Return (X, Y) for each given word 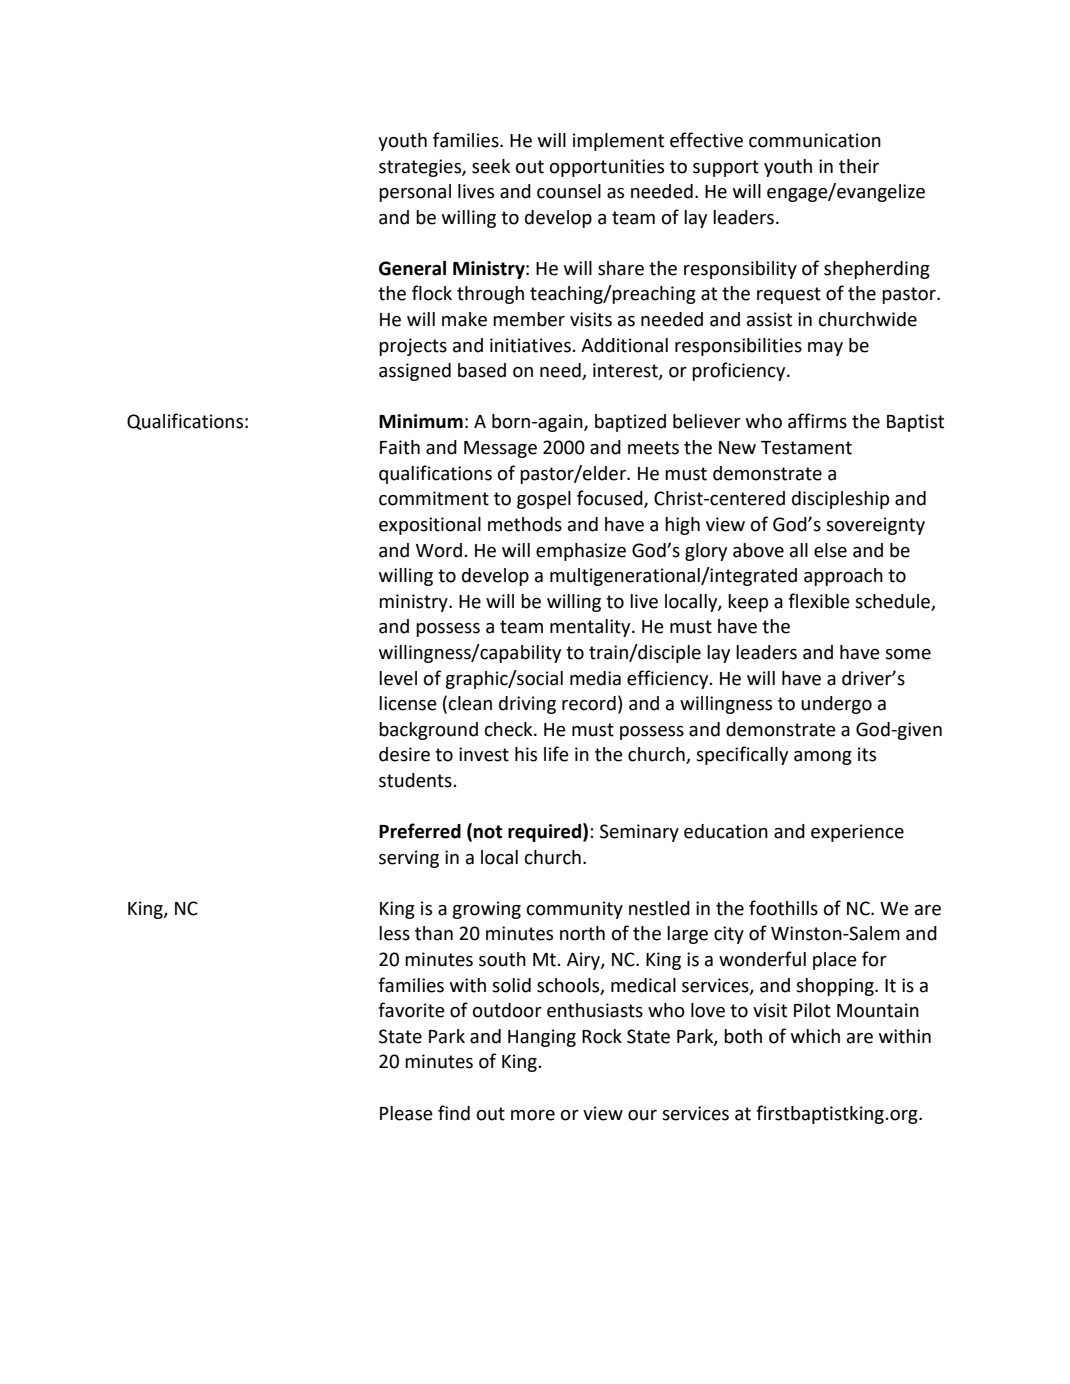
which (815, 1036)
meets (653, 448)
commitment (434, 498)
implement (618, 142)
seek (491, 166)
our (642, 1115)
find (454, 1113)
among (823, 758)
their (859, 166)
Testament (806, 448)
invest (484, 754)
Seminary (639, 833)
